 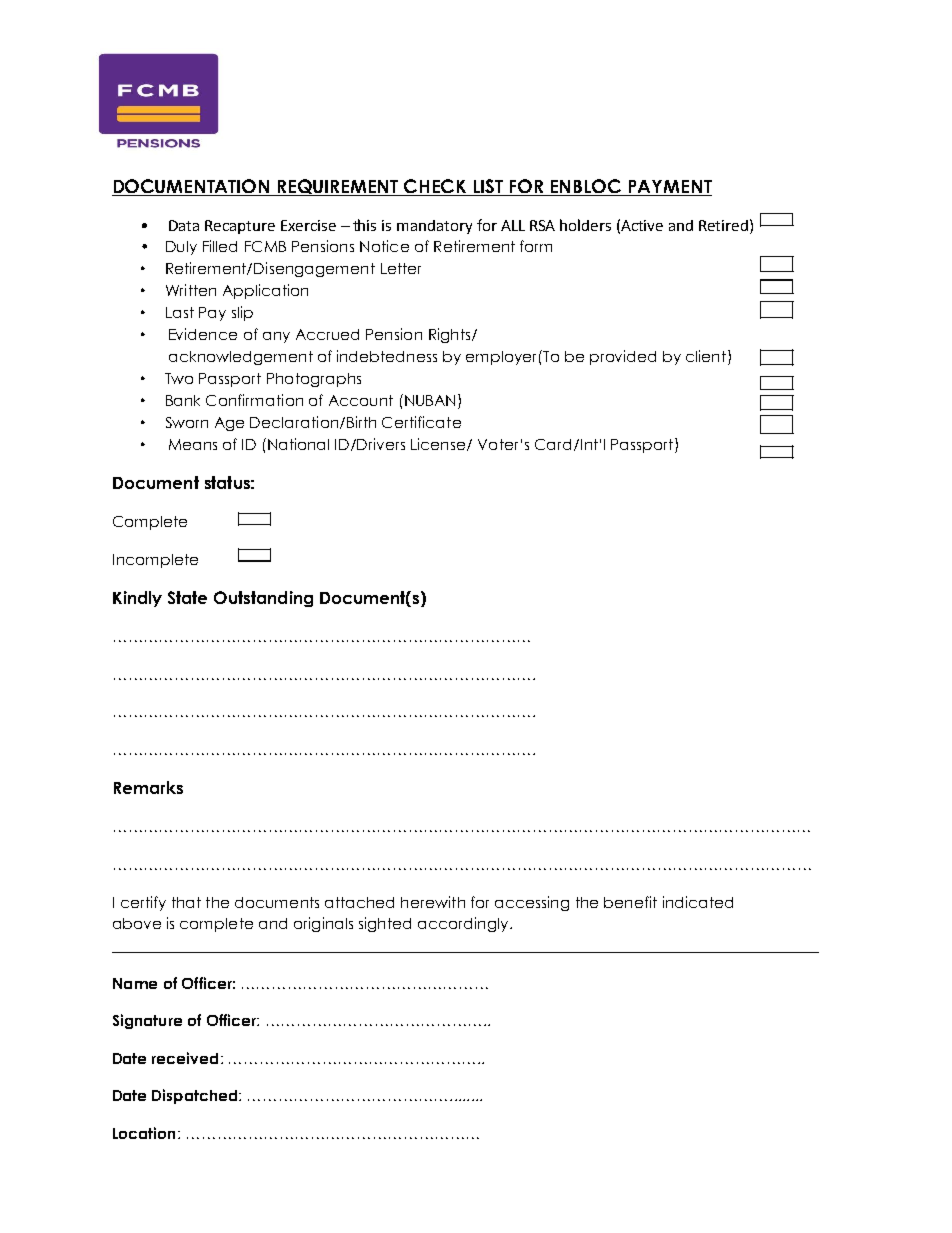 I want to click on Outstanding, so click(x=263, y=599).
